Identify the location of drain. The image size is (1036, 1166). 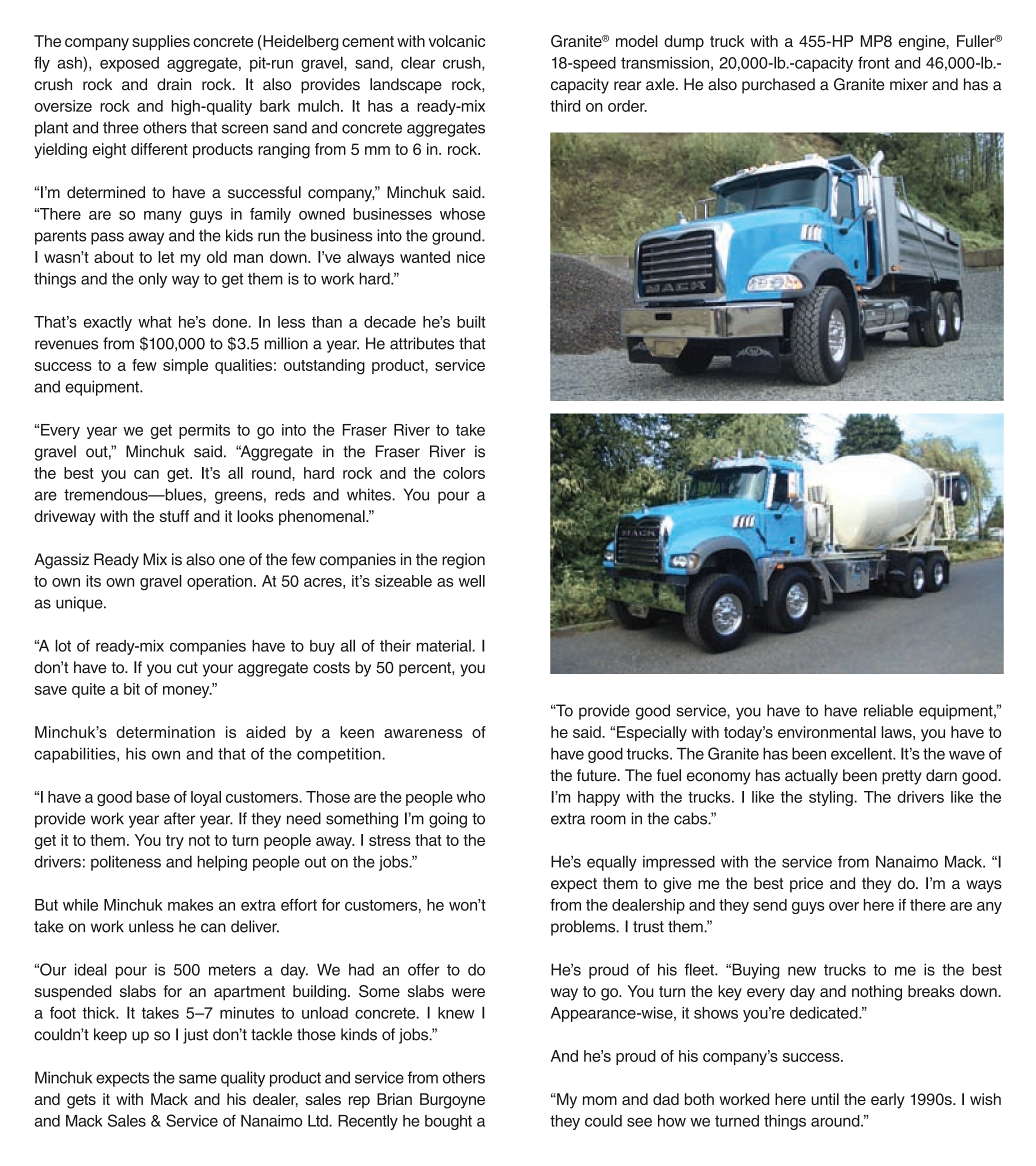
(174, 84).
